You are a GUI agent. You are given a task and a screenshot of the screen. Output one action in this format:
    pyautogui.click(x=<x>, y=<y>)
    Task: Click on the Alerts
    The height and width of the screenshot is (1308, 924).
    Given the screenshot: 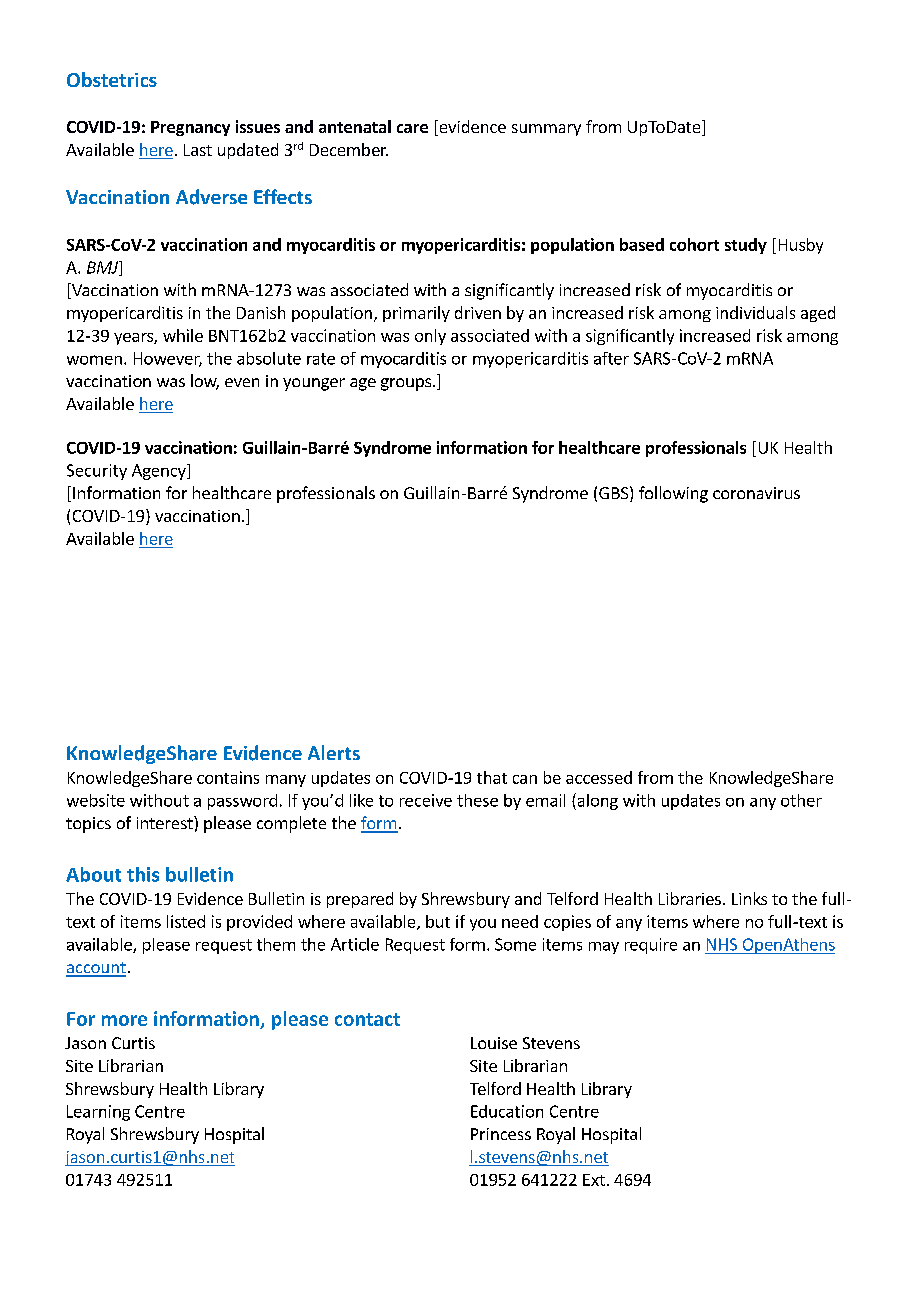 What is the action you would take?
    pyautogui.click(x=334, y=752)
